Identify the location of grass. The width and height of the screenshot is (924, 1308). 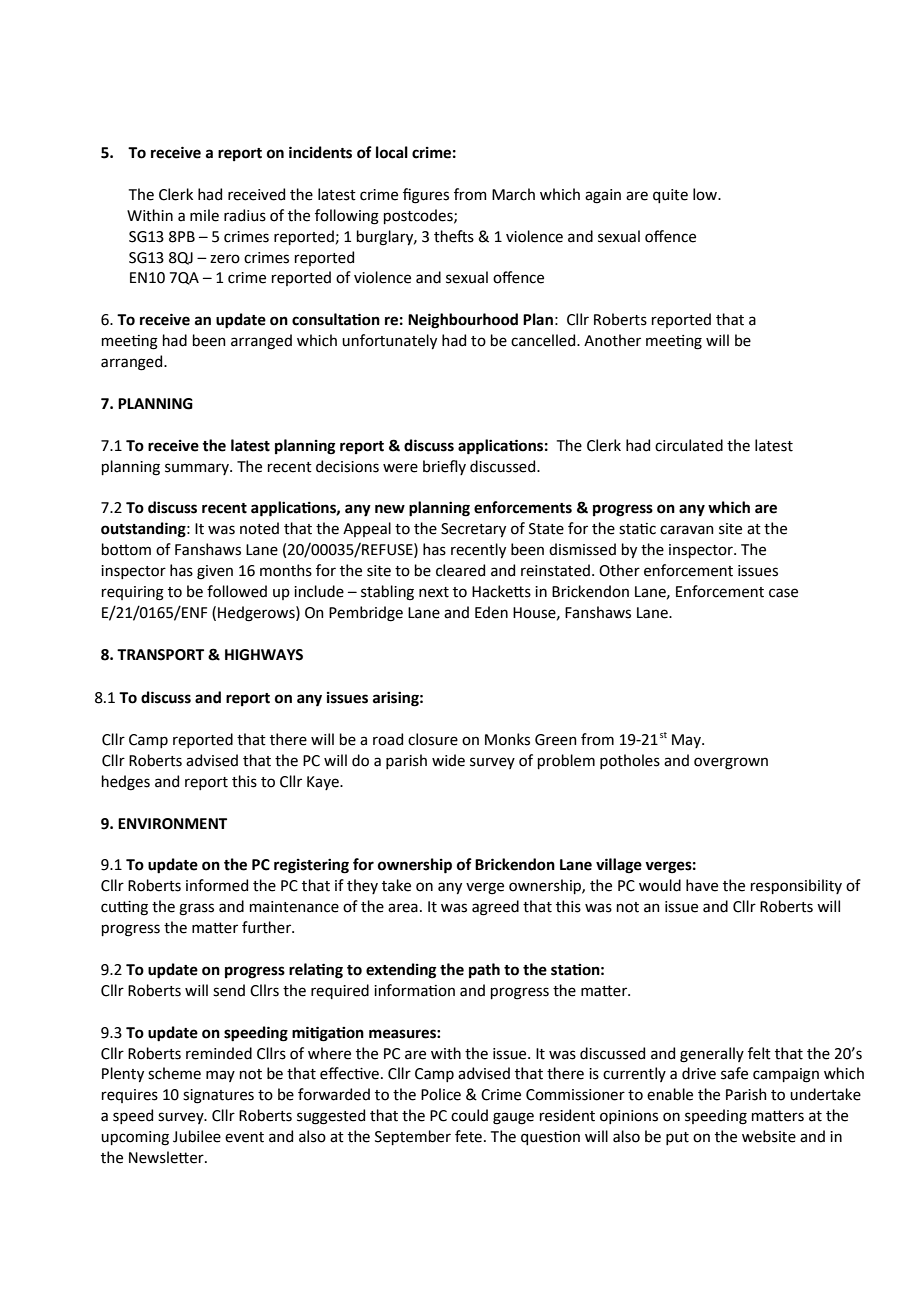
(196, 909).
